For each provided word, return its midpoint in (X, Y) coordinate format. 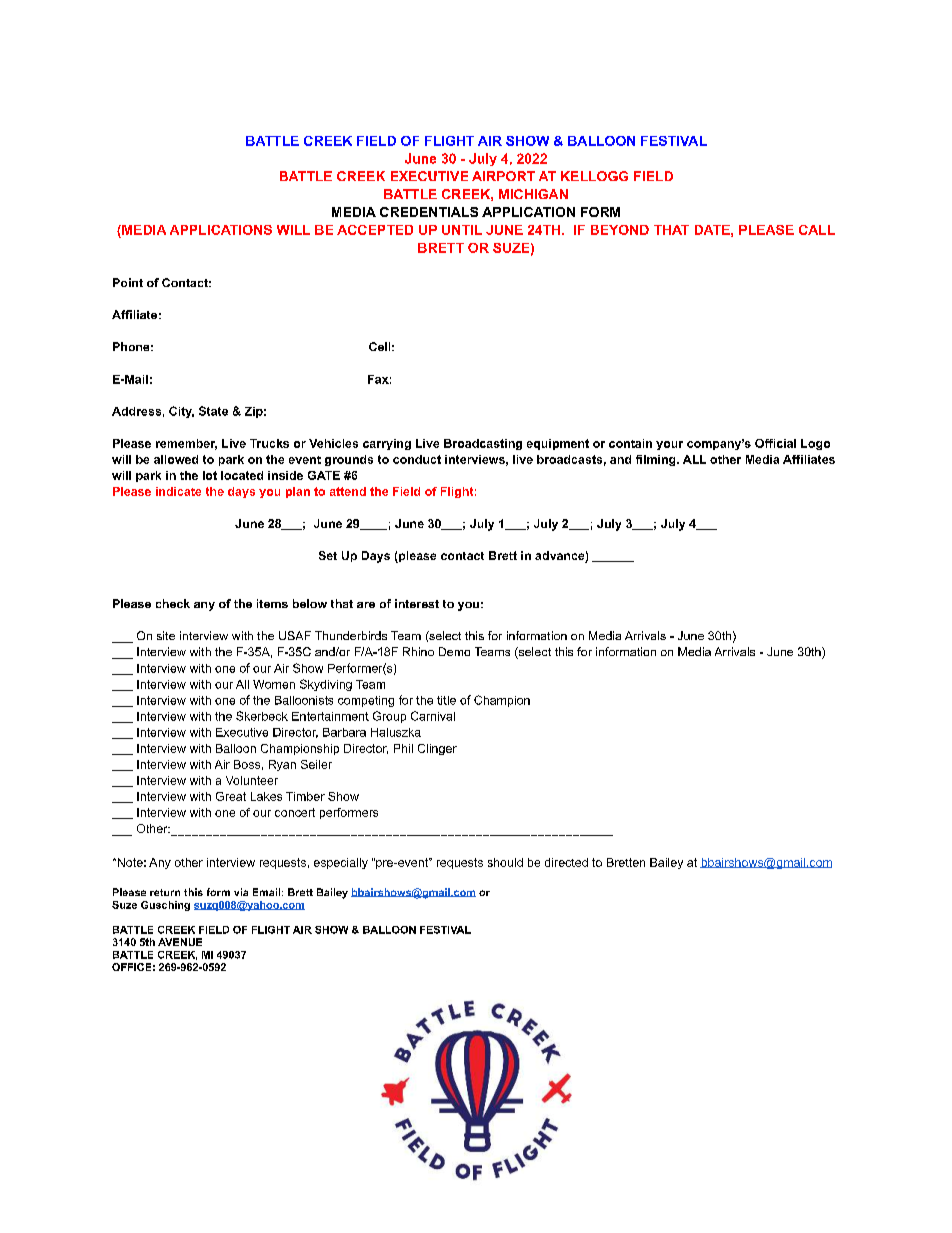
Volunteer (252, 780)
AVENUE (180, 942)
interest (417, 603)
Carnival (433, 716)
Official (775, 443)
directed (566, 862)
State (213, 411)
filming (657, 460)
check (173, 603)
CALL (817, 230)
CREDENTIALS (429, 212)
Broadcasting (483, 444)
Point (128, 282)
